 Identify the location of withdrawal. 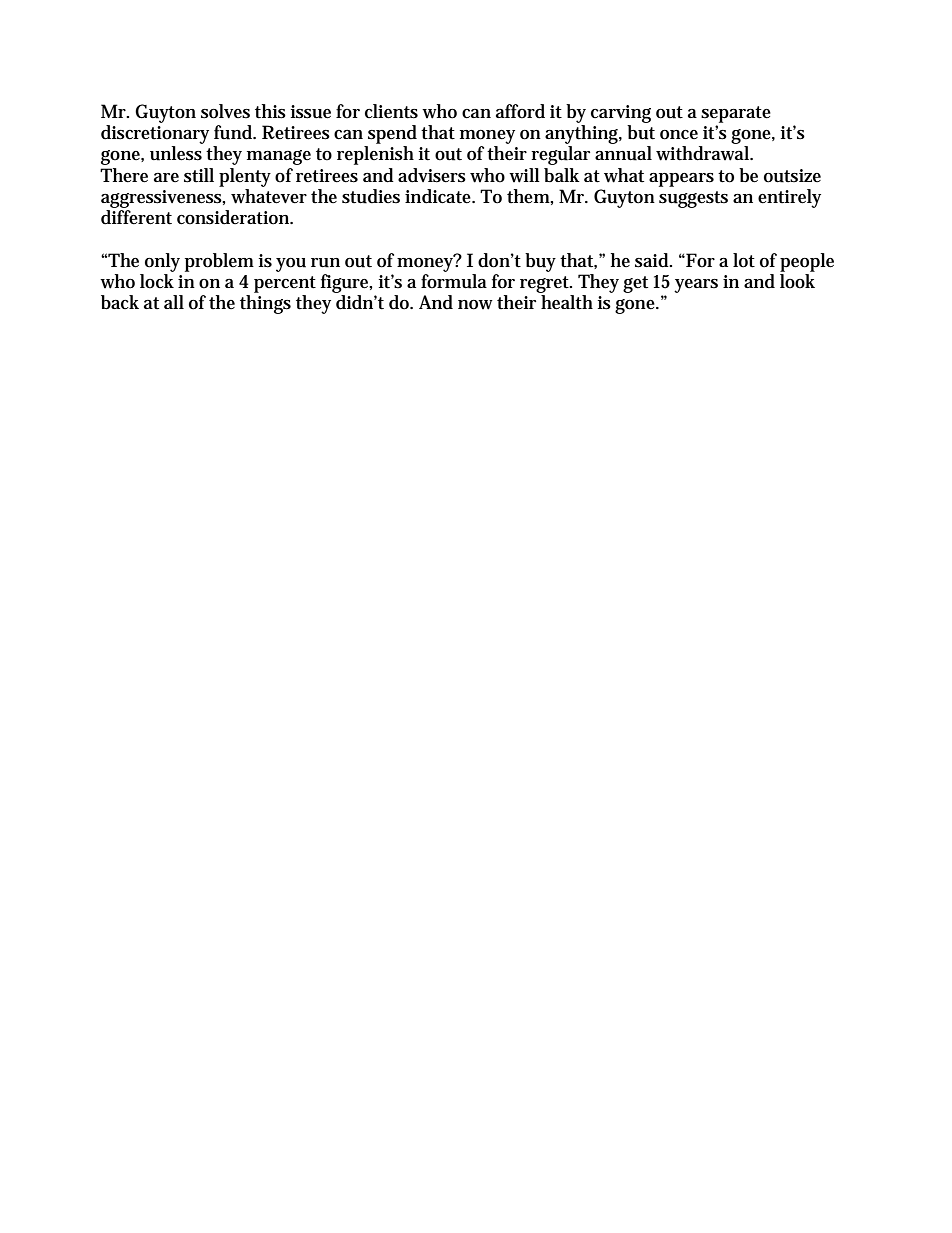
(704, 153).
